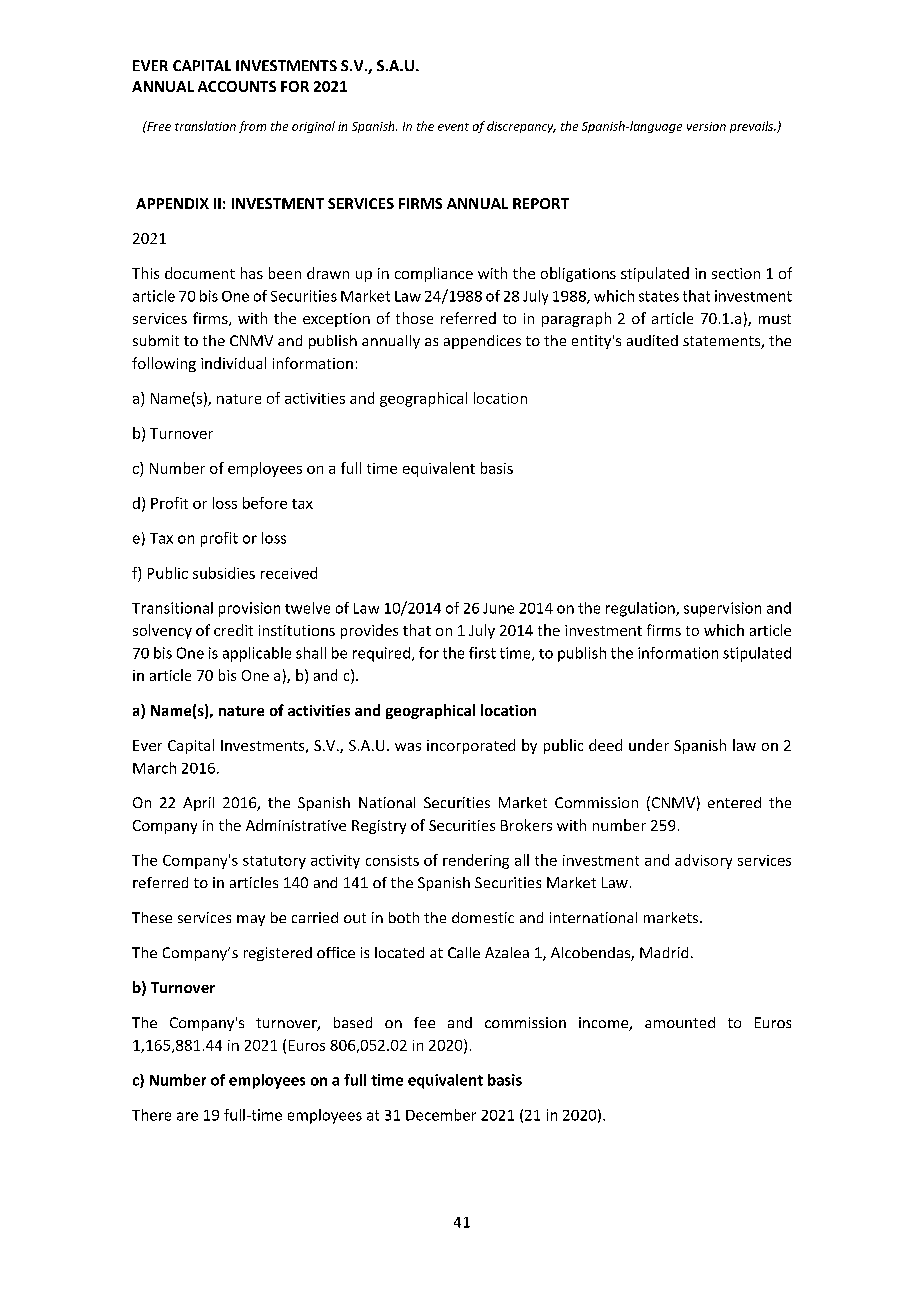 This page has width=924, height=1308. I want to click on are, so click(187, 1116).
